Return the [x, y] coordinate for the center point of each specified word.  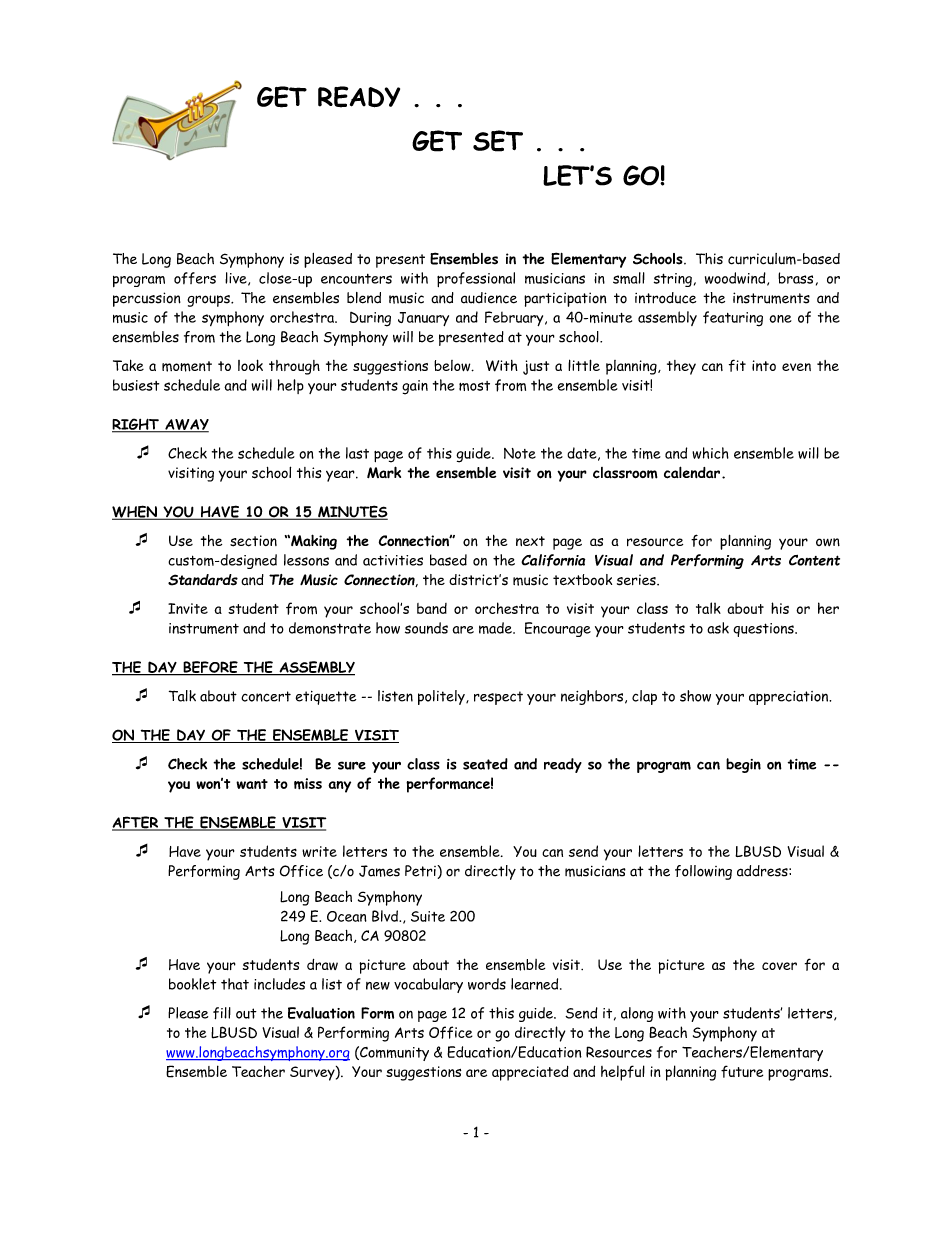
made [496, 628]
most [474, 386]
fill [222, 1013]
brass [795, 278]
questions [764, 630]
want [252, 784]
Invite [188, 608]
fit [737, 365]
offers [195, 278]
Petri [421, 871]
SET [498, 141]
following [703, 872]
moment [187, 366]
